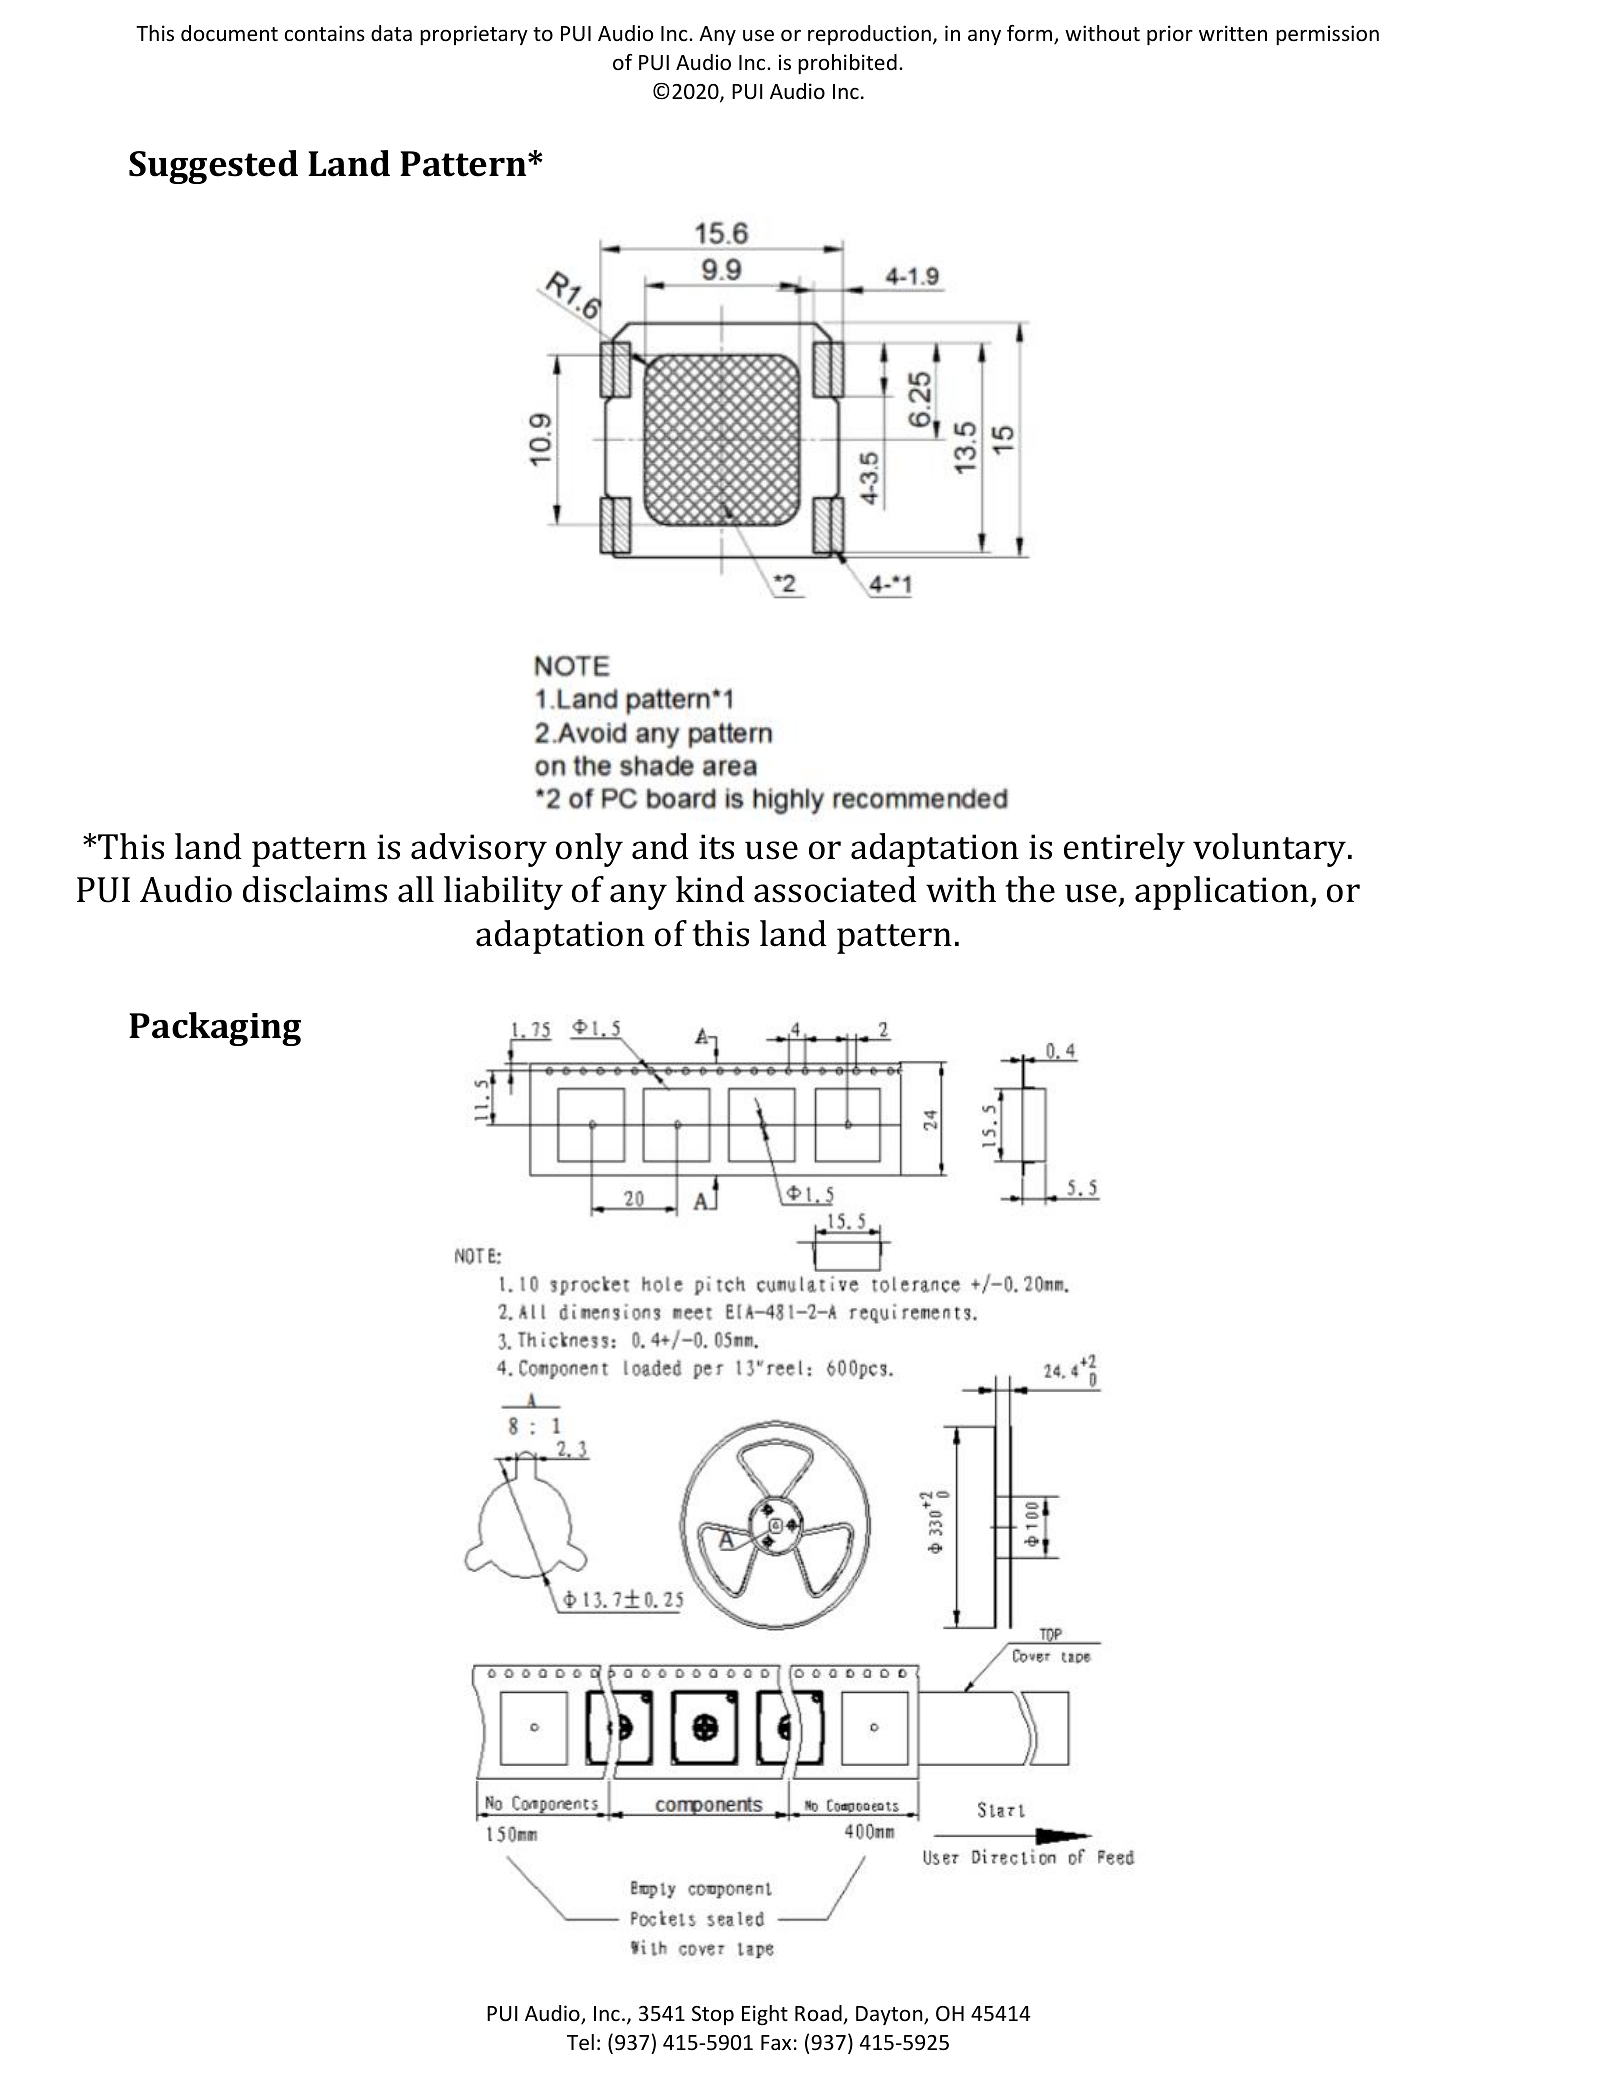 This page has height=2083, width=1609. What do you see at coordinates (213, 167) in the page?
I see `Suggested` at bounding box center [213, 167].
